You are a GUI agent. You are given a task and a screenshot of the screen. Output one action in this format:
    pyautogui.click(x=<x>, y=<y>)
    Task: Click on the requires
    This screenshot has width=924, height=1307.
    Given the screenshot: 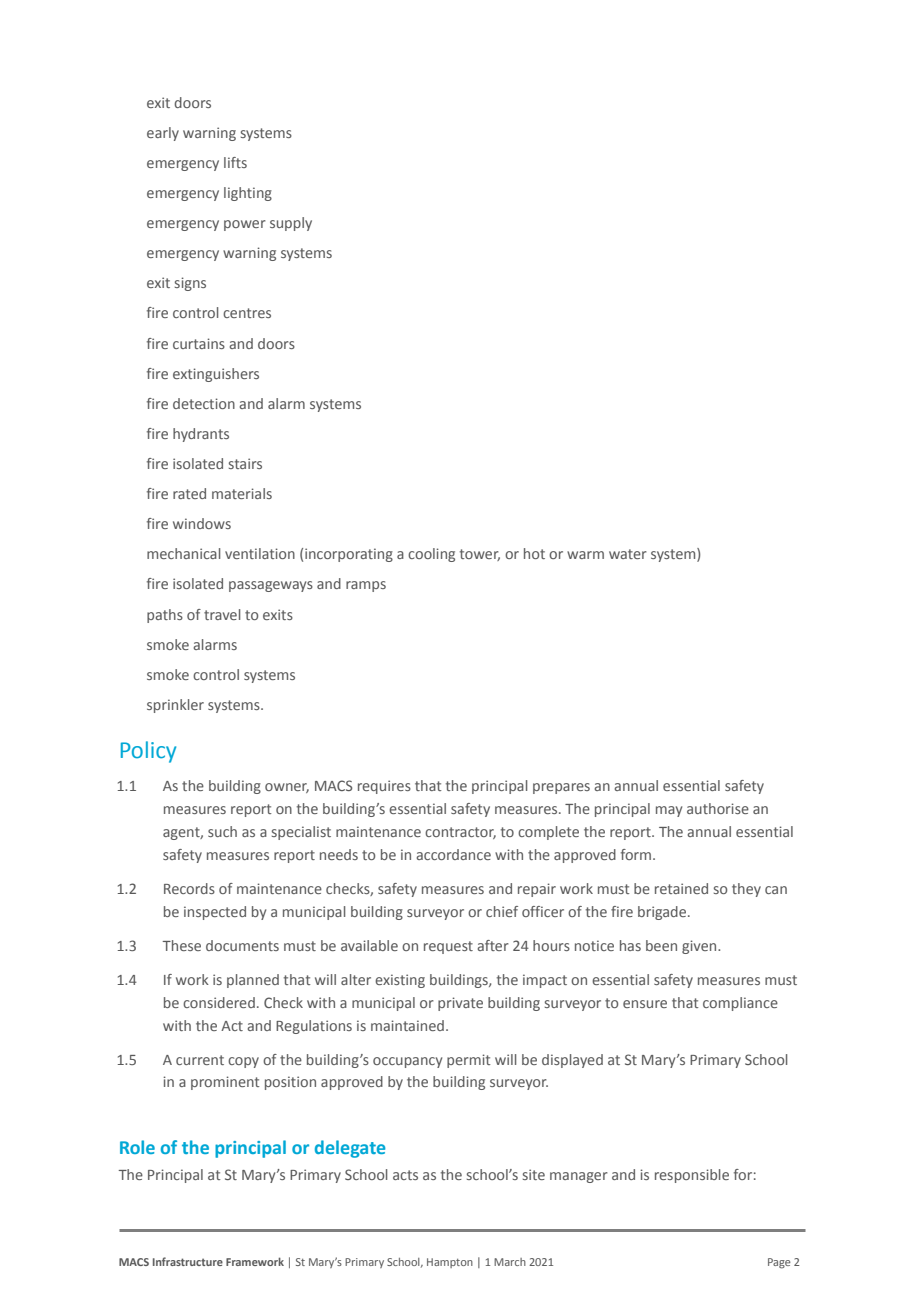 What is the action you would take?
    pyautogui.click(x=384, y=787)
